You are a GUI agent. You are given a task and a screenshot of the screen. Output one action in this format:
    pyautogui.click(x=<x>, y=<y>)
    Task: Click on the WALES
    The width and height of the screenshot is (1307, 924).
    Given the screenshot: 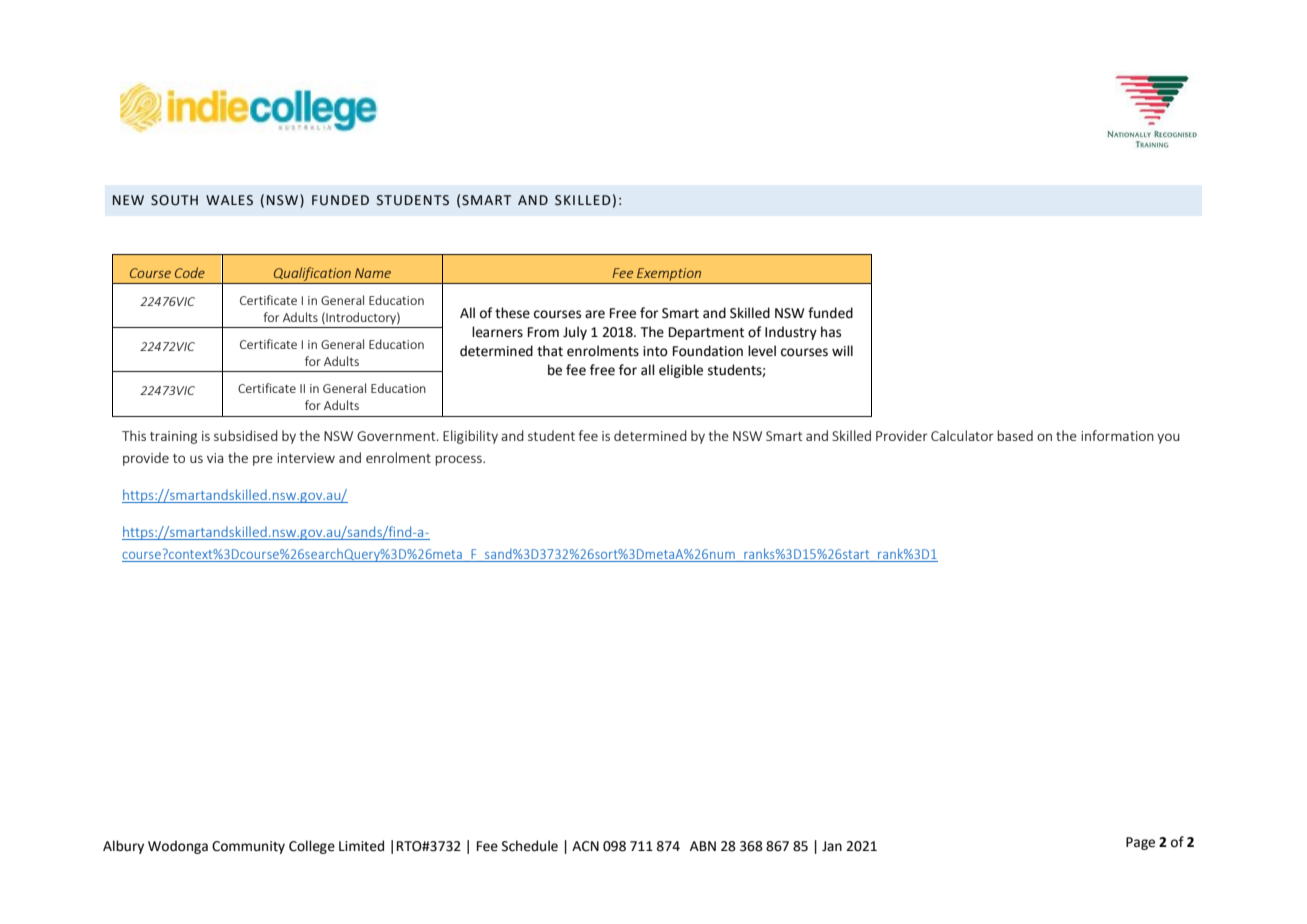 What is the action you would take?
    pyautogui.click(x=229, y=200)
